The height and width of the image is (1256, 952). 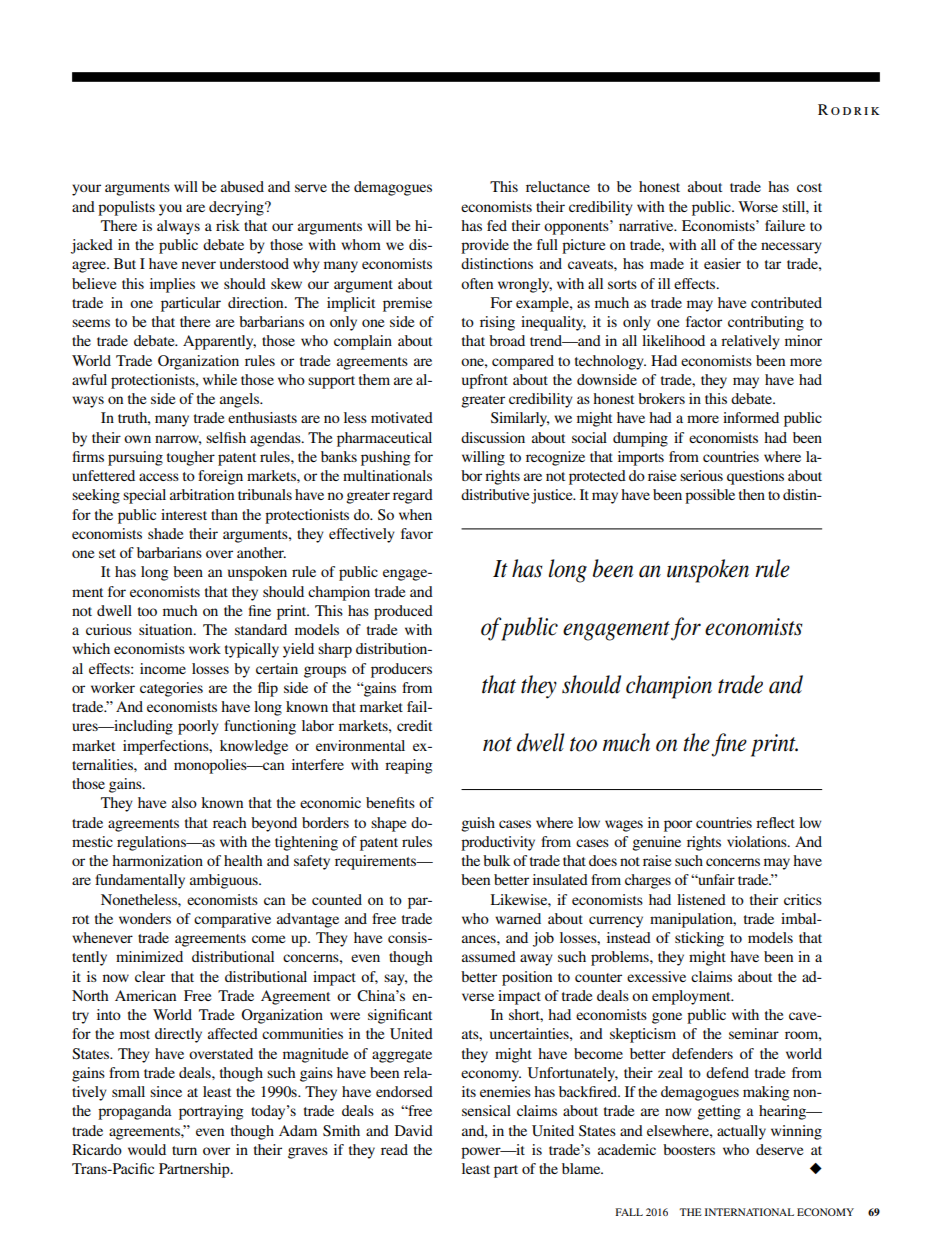 What do you see at coordinates (775, 822) in the image?
I see `reflect` at bounding box center [775, 822].
